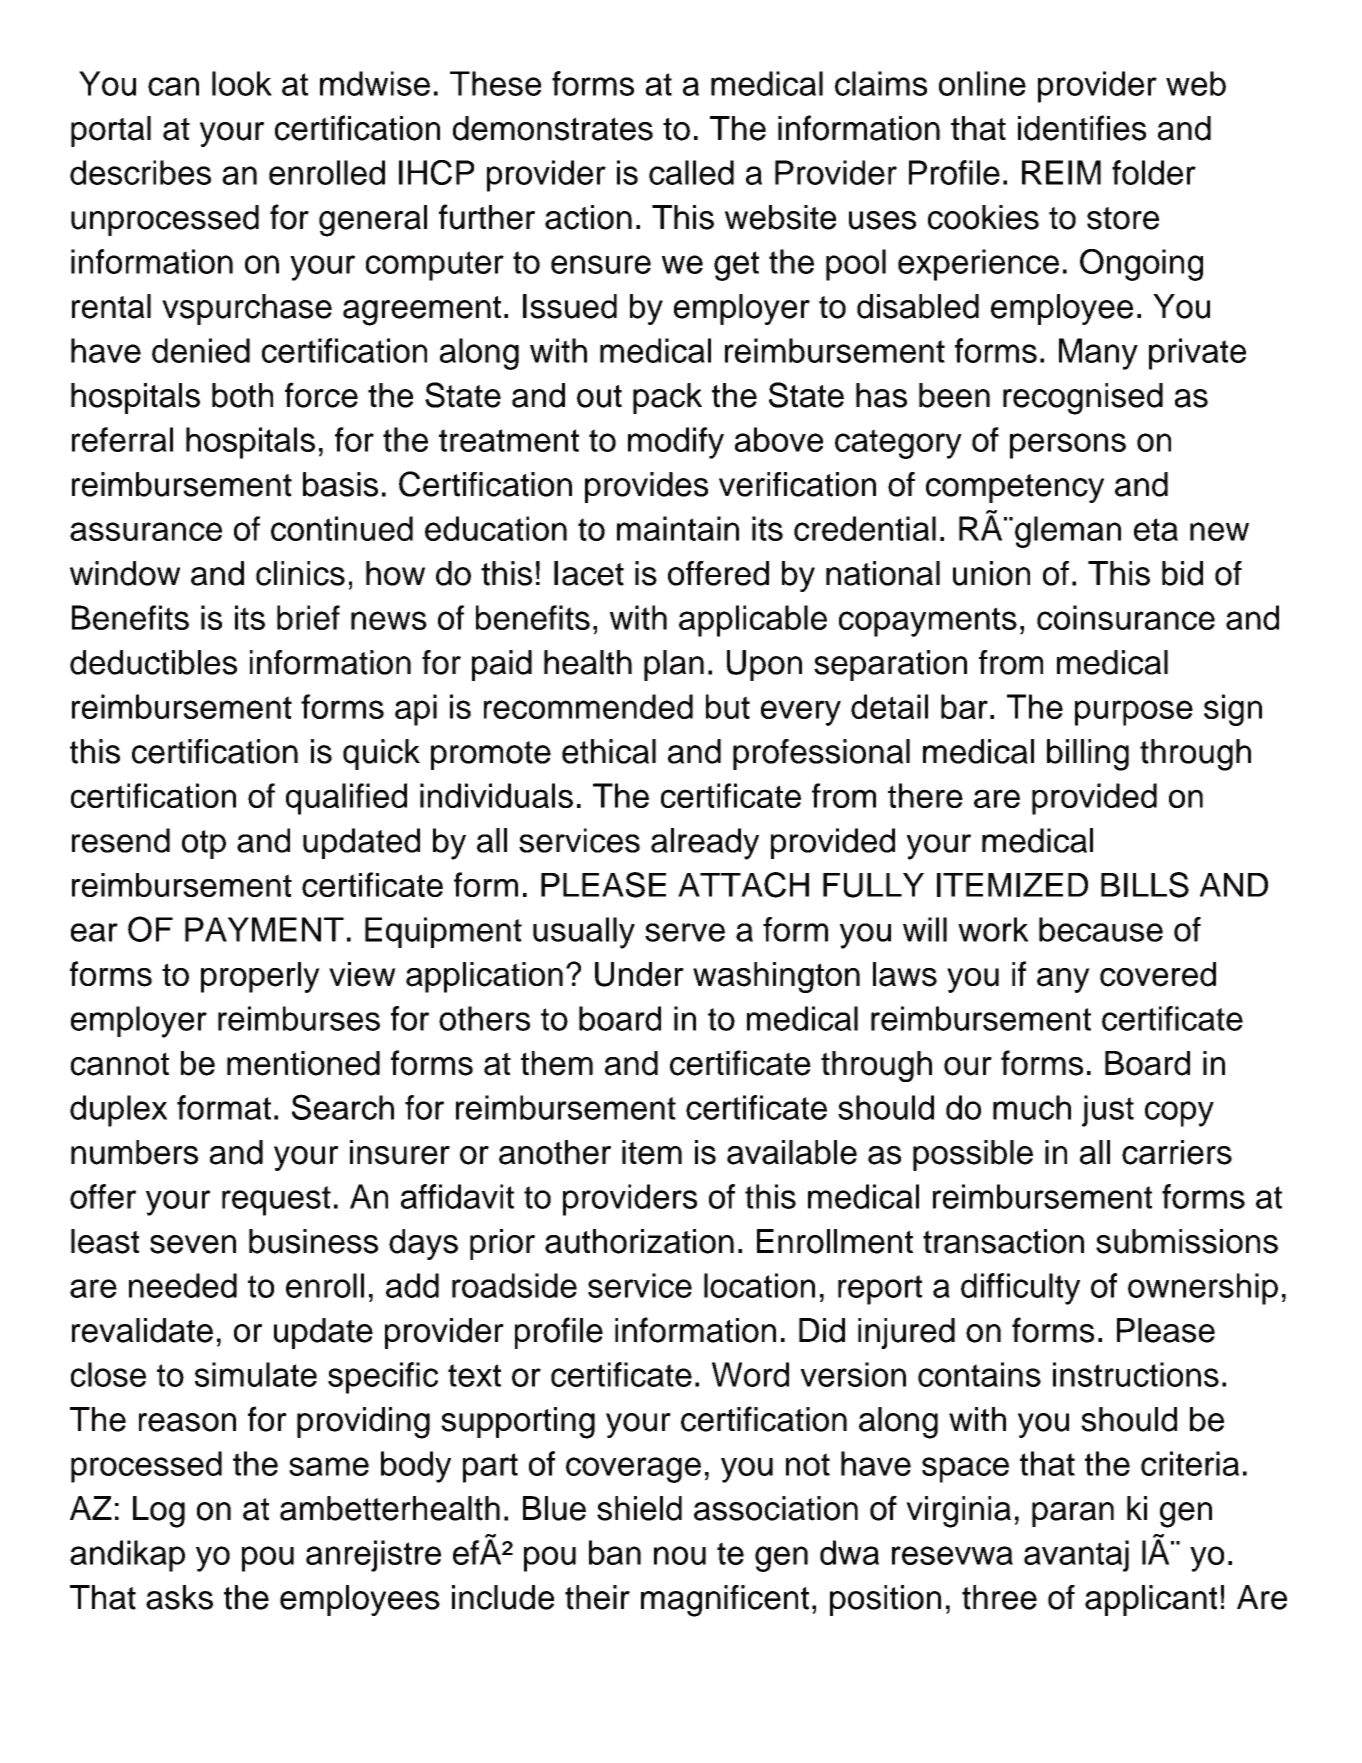  What do you see at coordinates (204, 844) in the page?
I see `otp` at bounding box center [204, 844].
